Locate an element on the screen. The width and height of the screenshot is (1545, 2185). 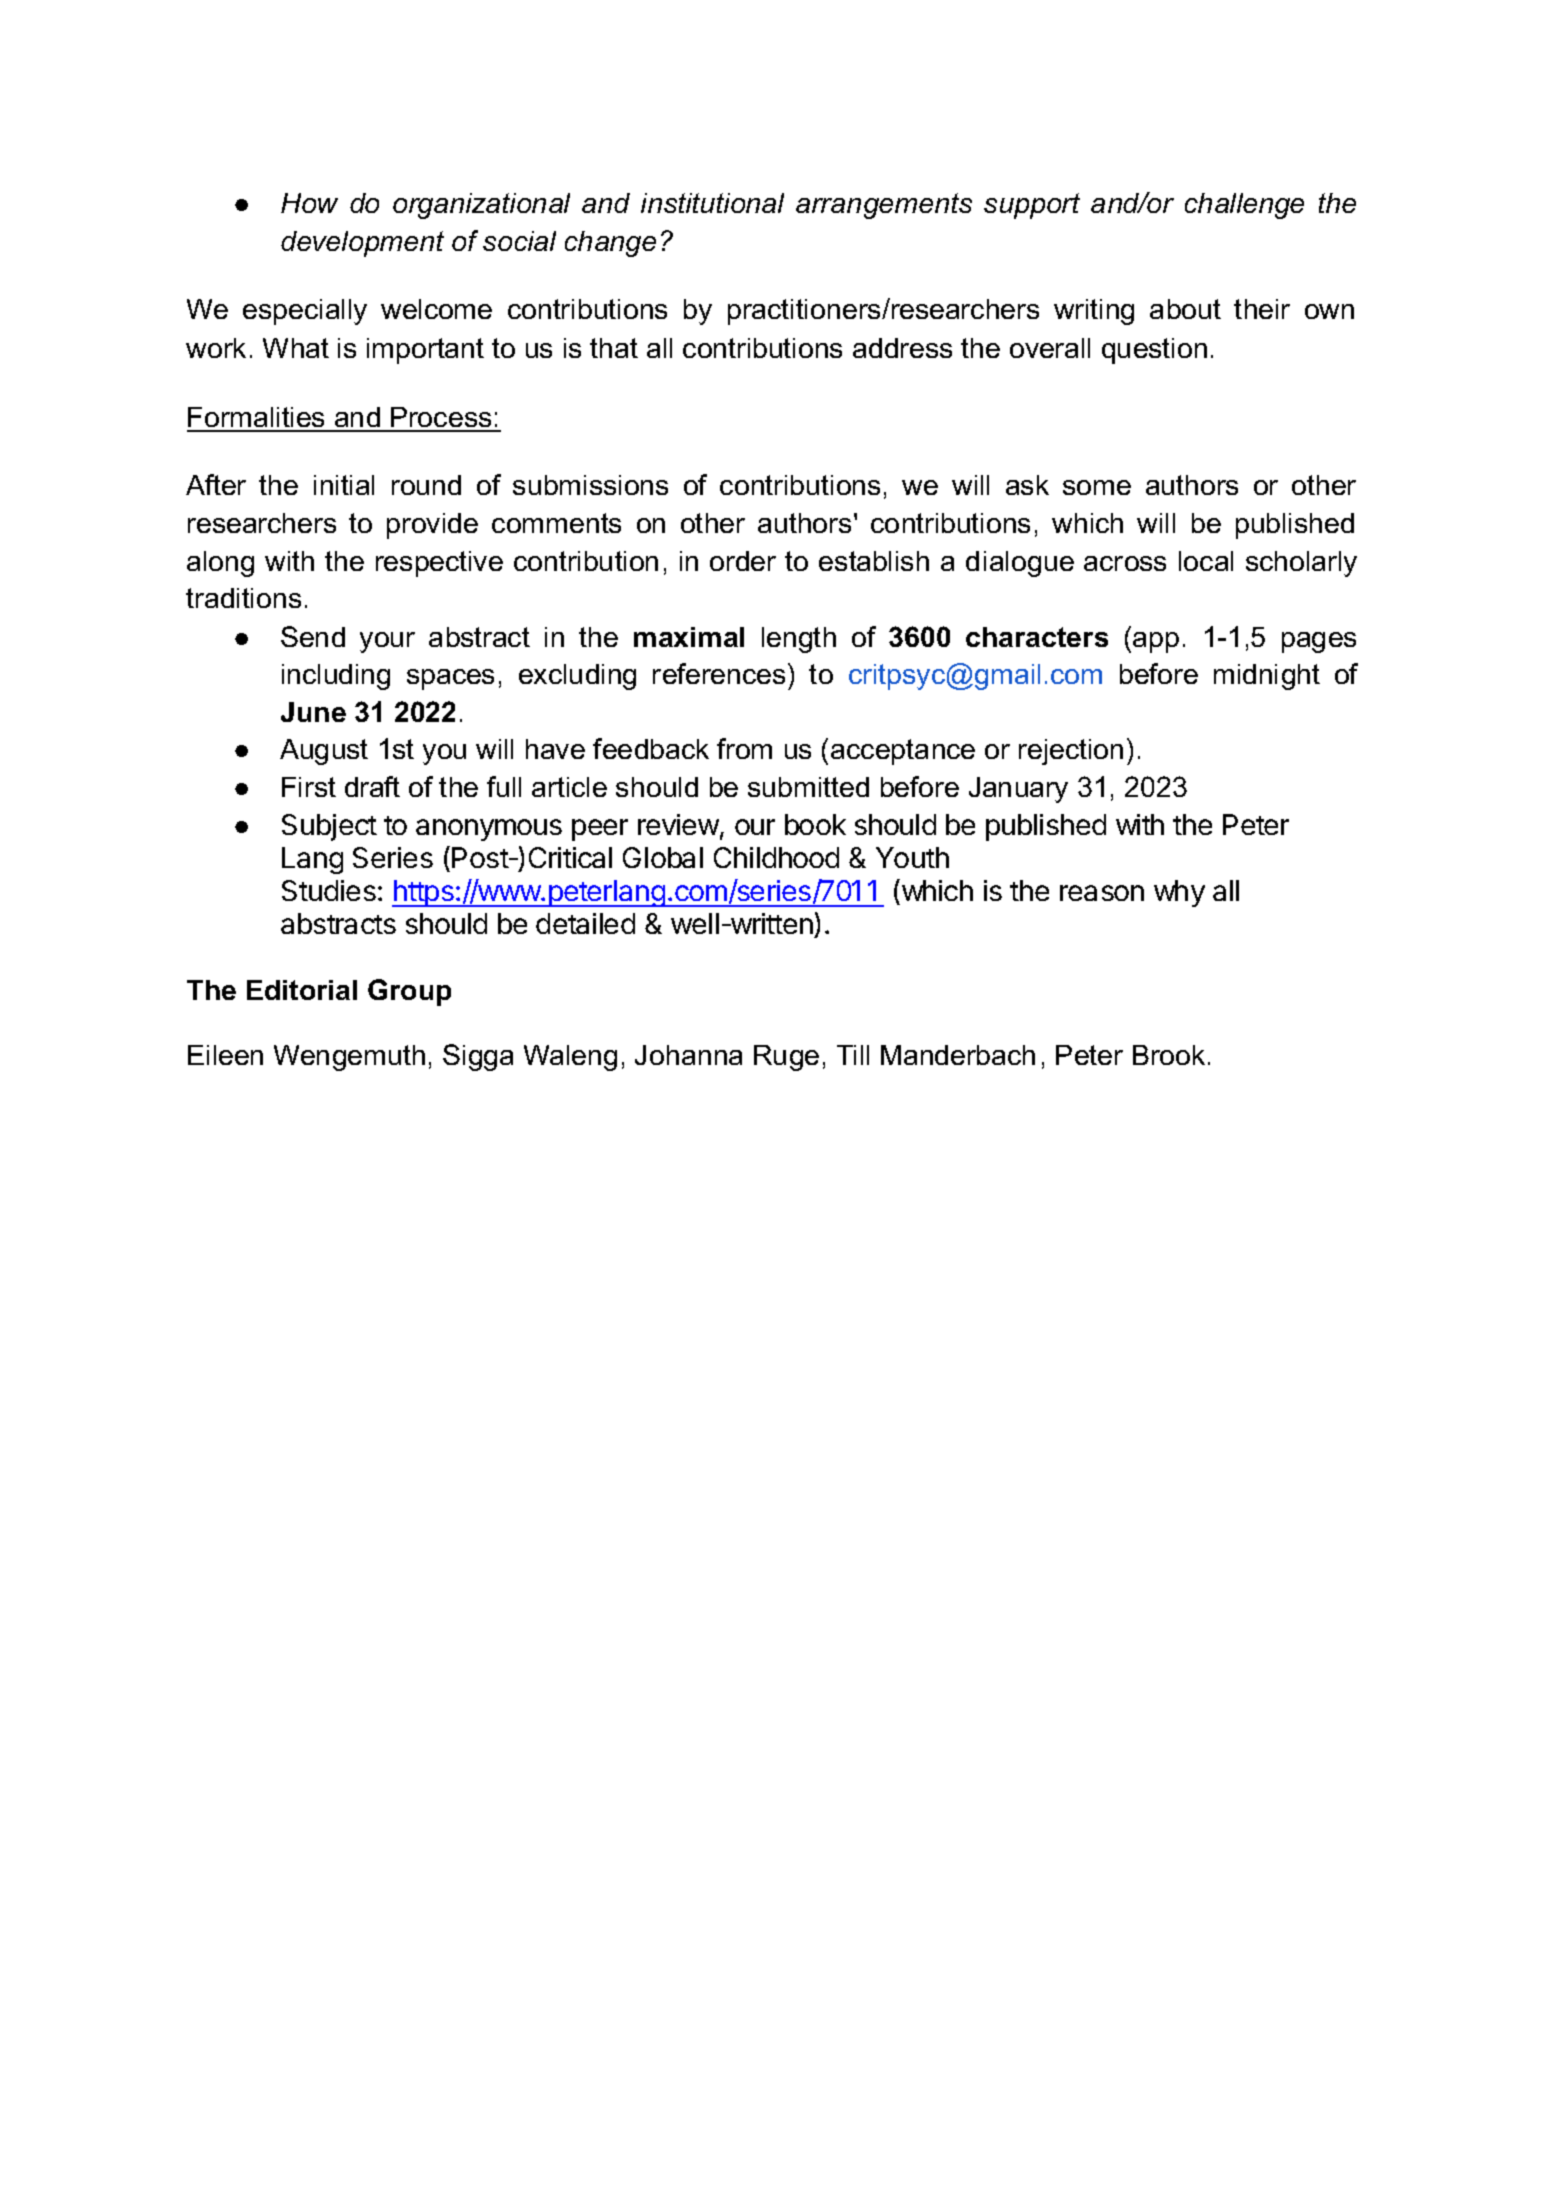
Editorial is located at coordinates (302, 990).
